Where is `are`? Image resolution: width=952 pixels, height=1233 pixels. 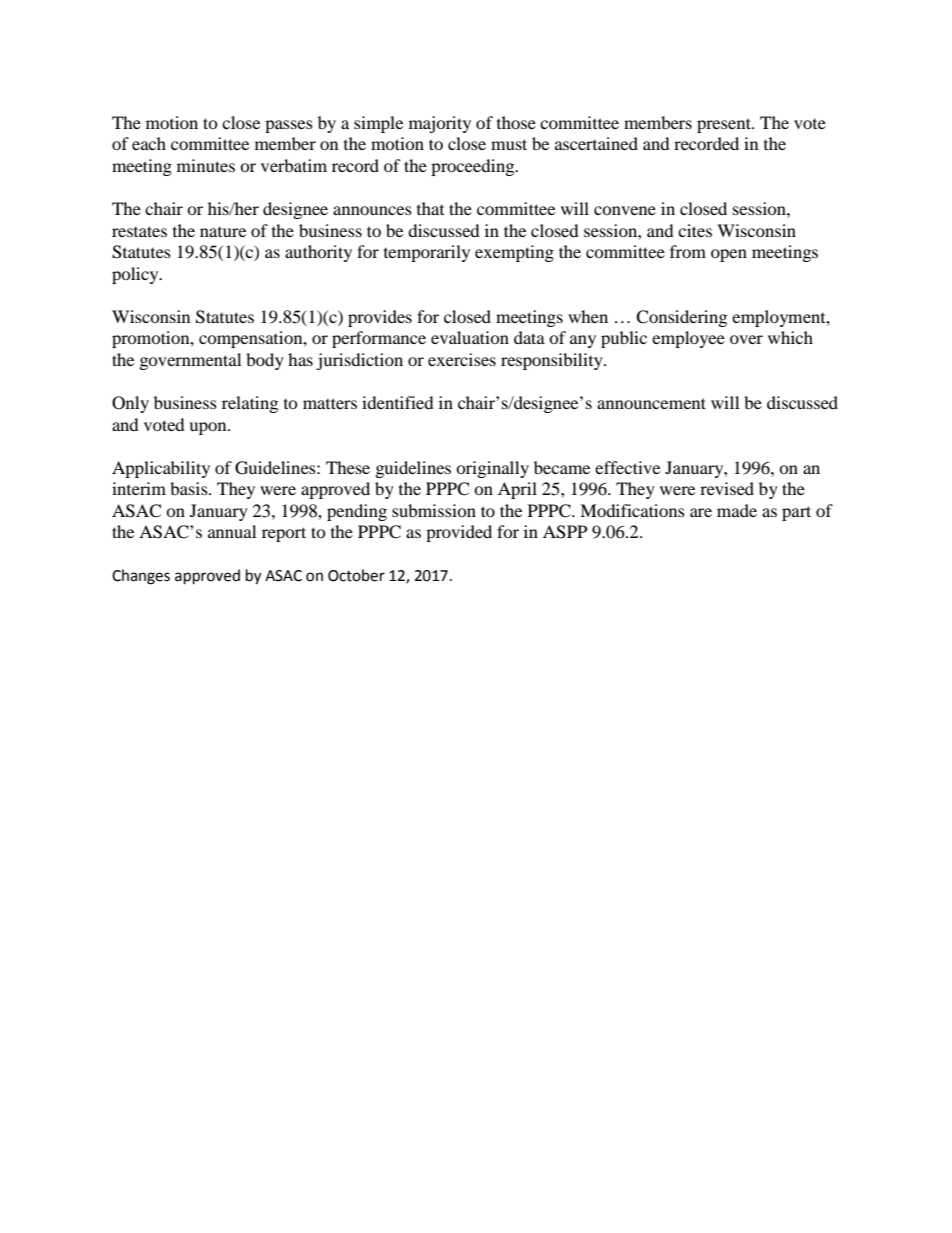 are is located at coordinates (701, 512).
